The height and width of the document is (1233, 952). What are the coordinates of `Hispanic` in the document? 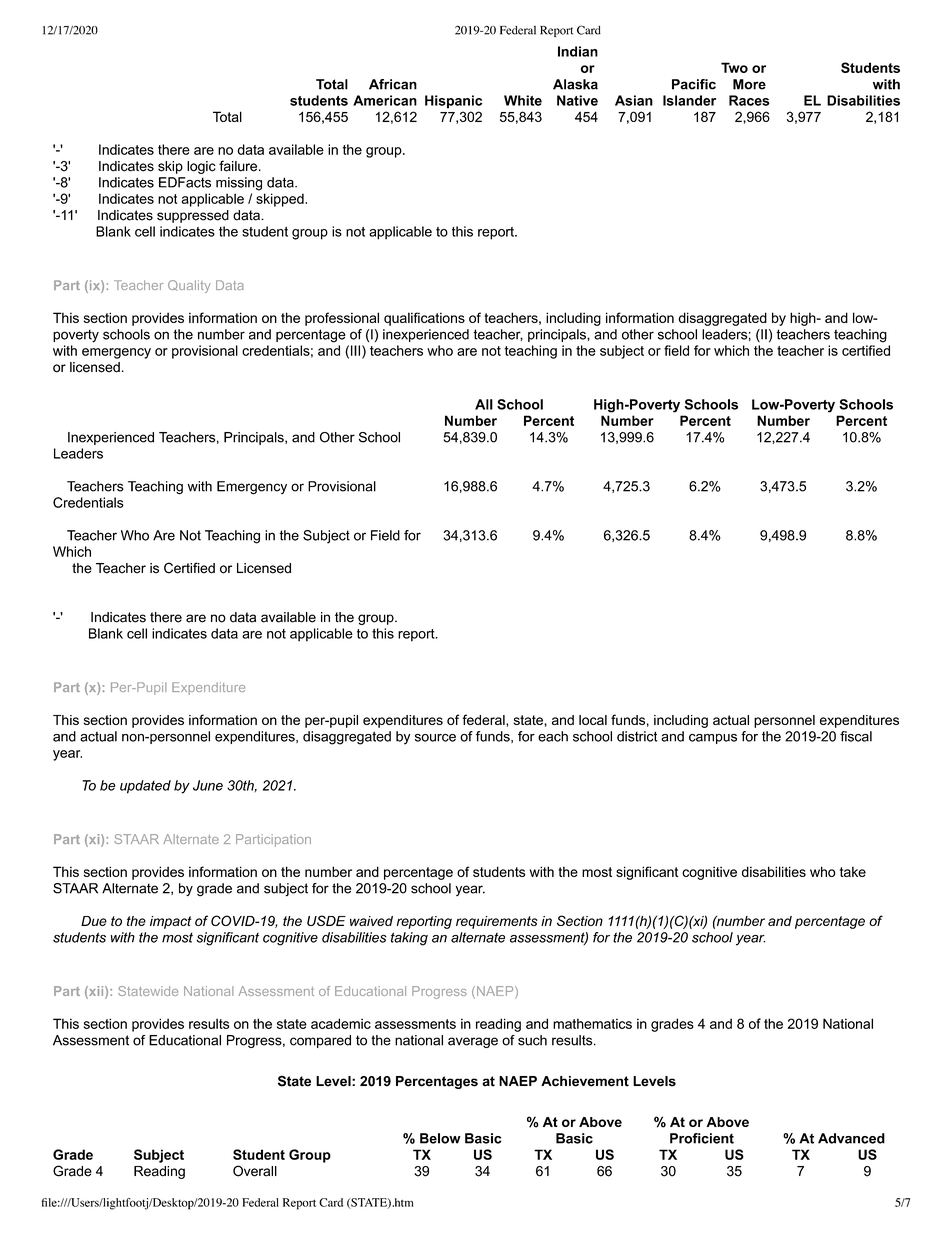 It's located at (453, 102).
